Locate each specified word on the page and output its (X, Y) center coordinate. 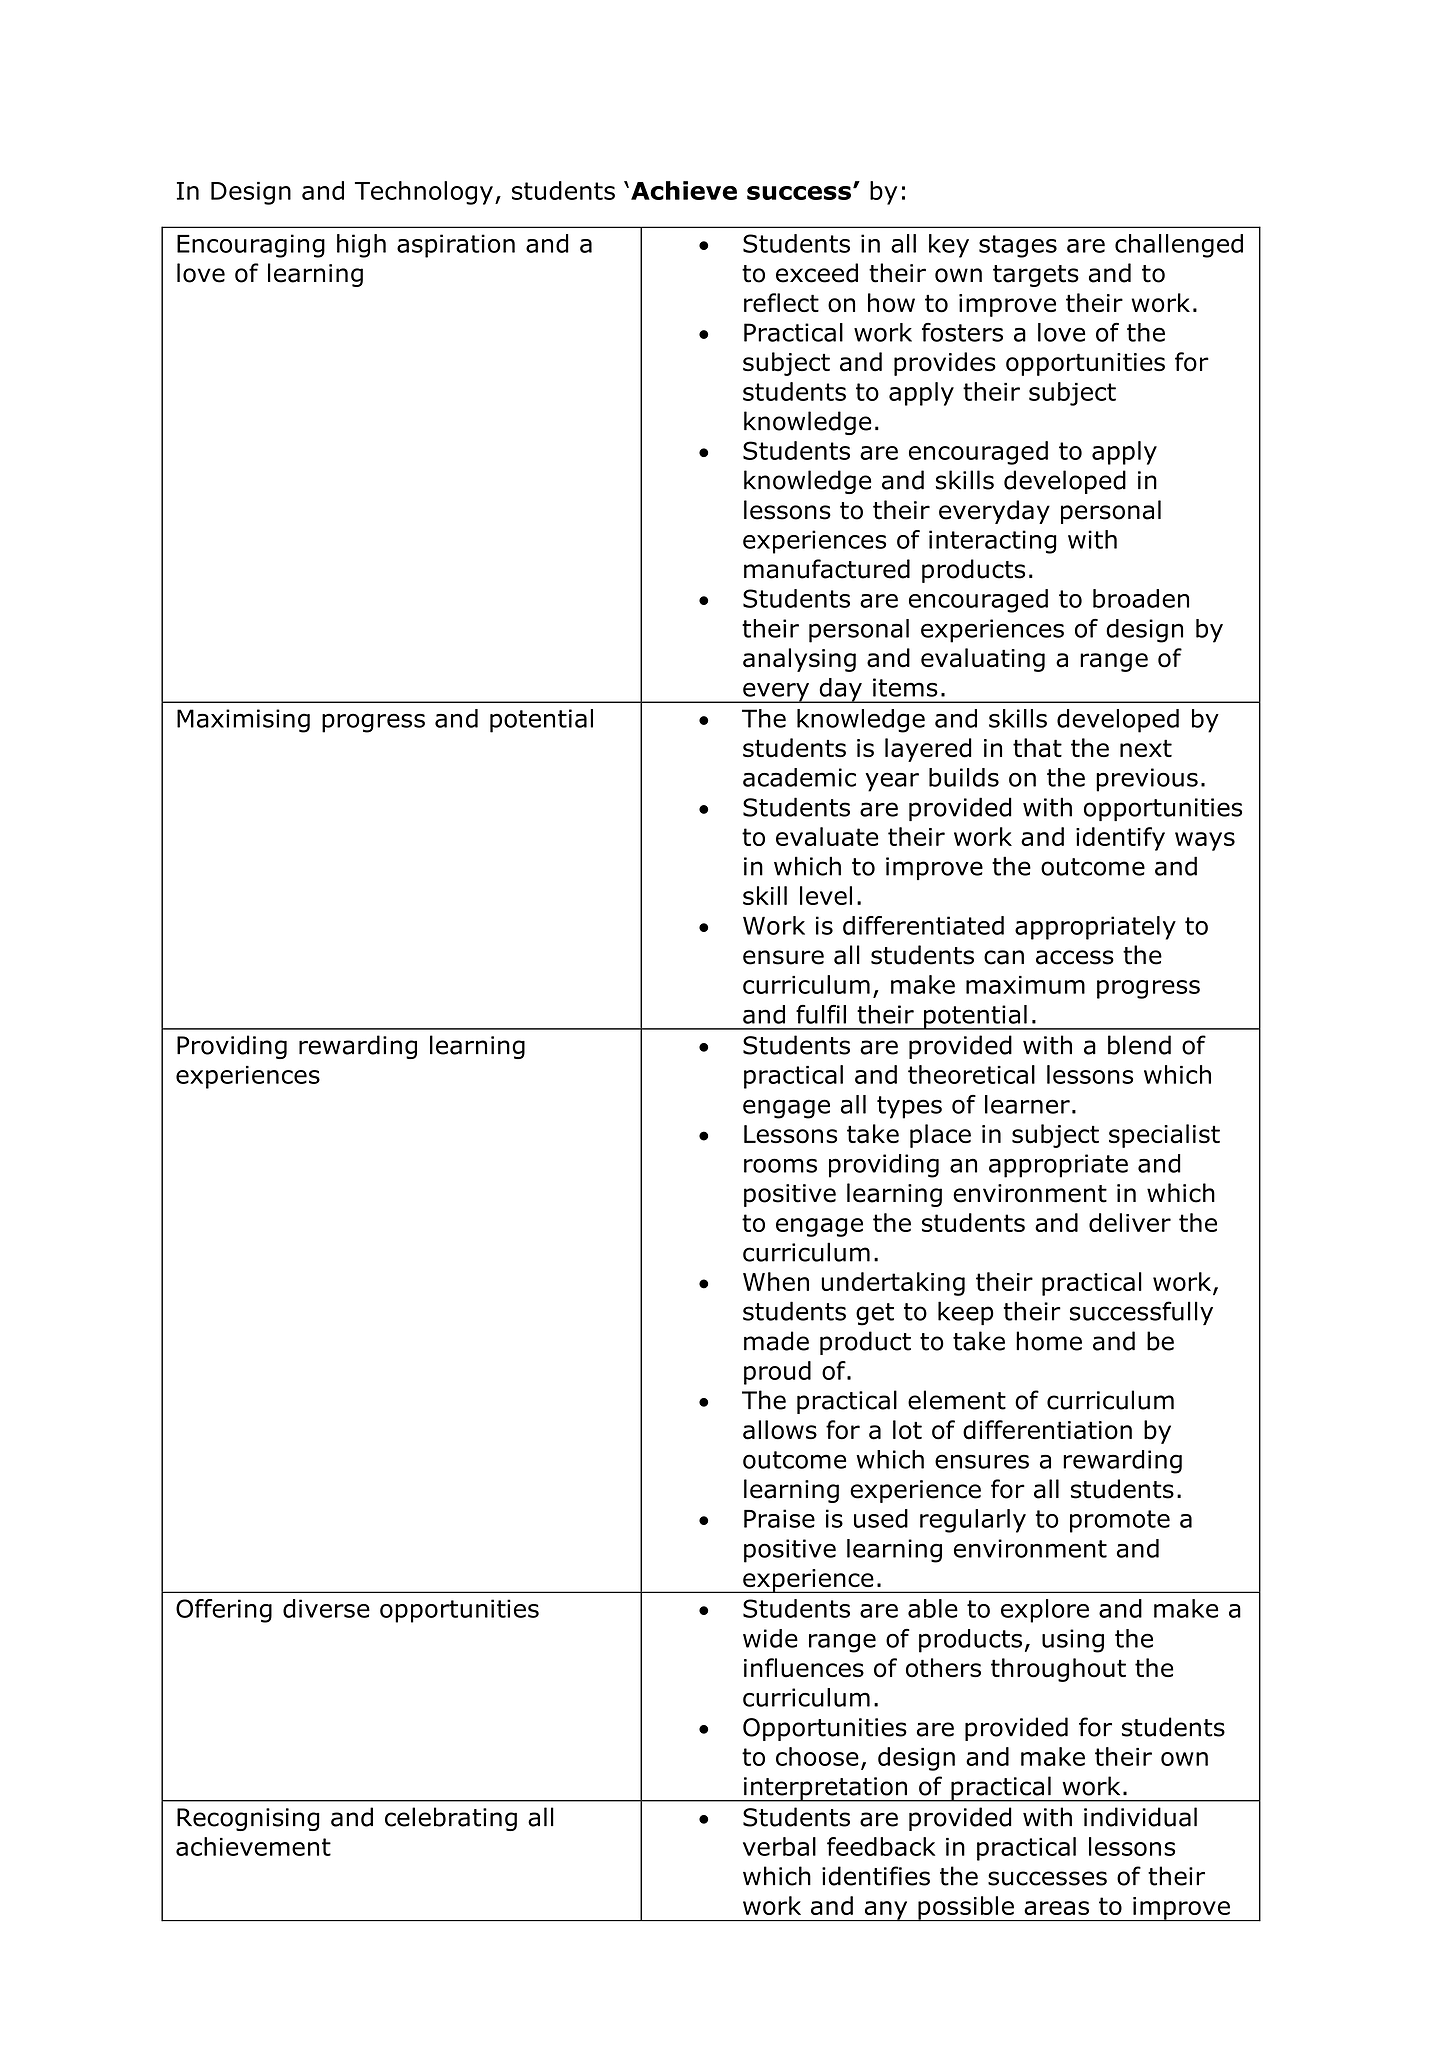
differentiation (1047, 1430)
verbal (779, 1846)
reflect (781, 303)
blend (1139, 1045)
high (361, 246)
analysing (799, 660)
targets (1036, 276)
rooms (780, 1165)
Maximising (243, 721)
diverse (326, 1608)
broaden (1141, 598)
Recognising (248, 1819)
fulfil (821, 1014)
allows (780, 1430)
